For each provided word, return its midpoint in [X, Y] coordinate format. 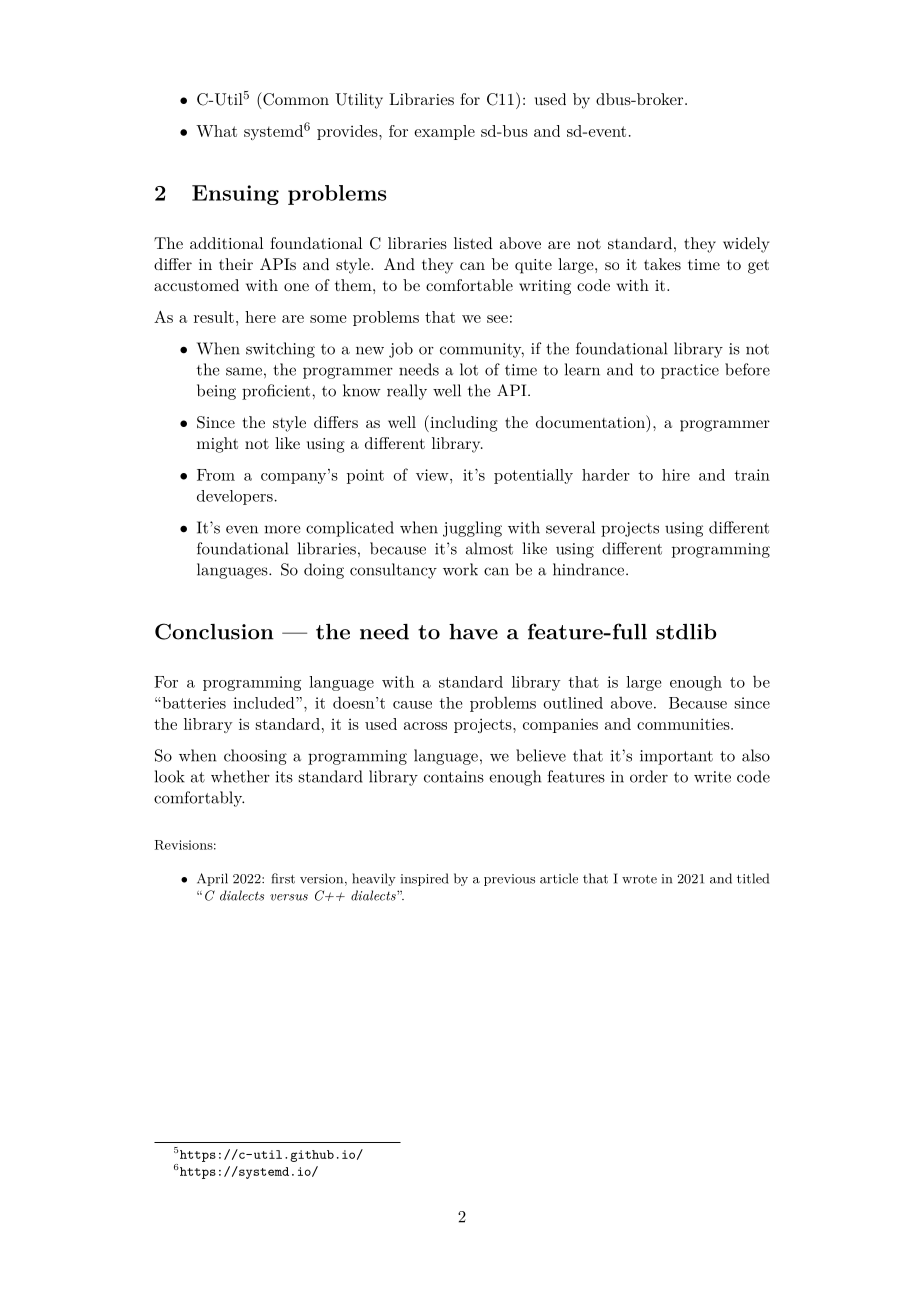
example [445, 132]
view [433, 475]
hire [676, 475]
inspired [424, 879]
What [216, 131]
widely [746, 245]
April [212, 879]
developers [235, 497]
